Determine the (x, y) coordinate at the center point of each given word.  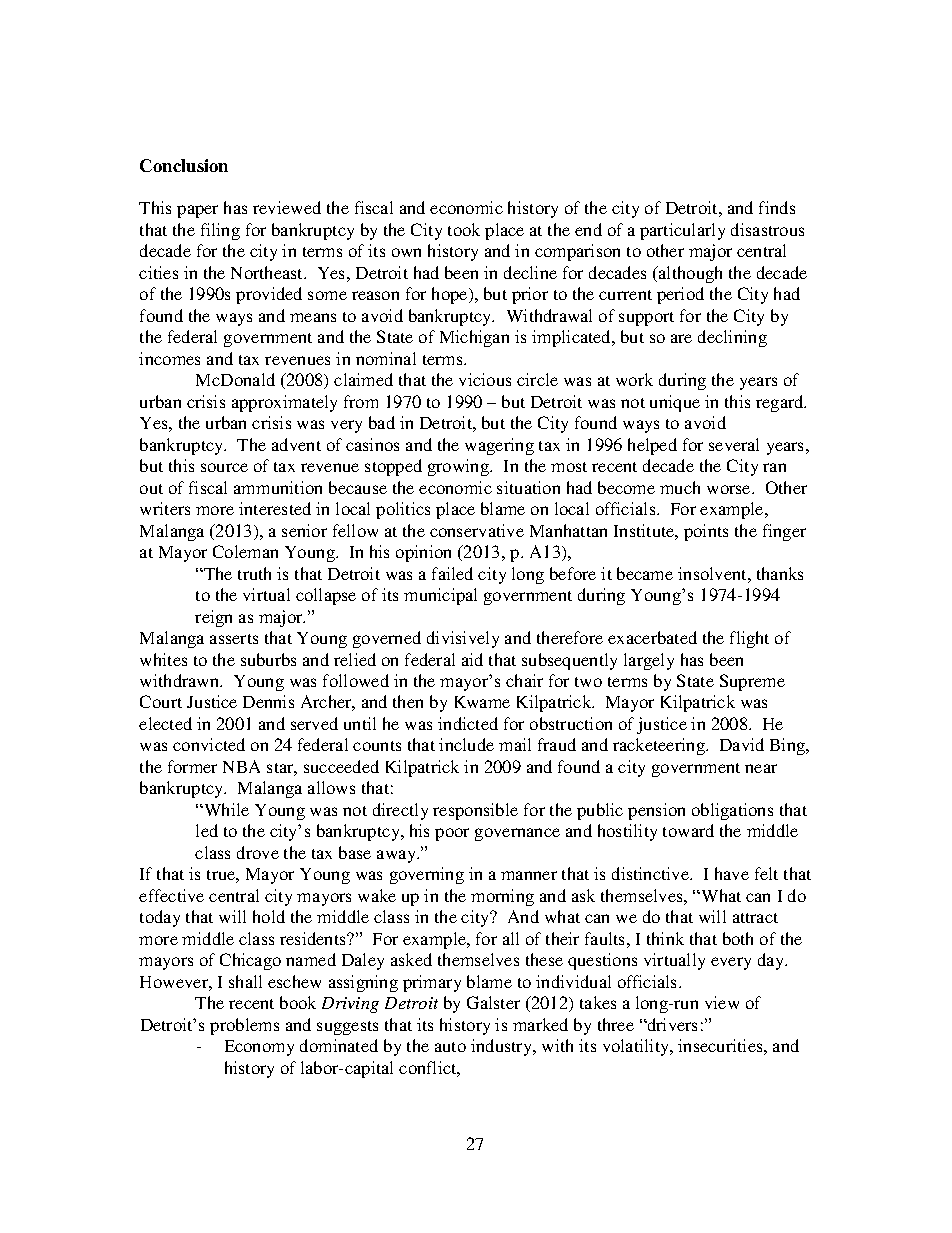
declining (732, 338)
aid (472, 659)
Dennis (268, 701)
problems (244, 1026)
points (706, 532)
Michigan (474, 338)
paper (197, 211)
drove (258, 852)
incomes (169, 358)
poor (452, 834)
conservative (477, 530)
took (464, 229)
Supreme (752, 682)
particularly (682, 231)
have (732, 873)
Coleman (245, 551)
